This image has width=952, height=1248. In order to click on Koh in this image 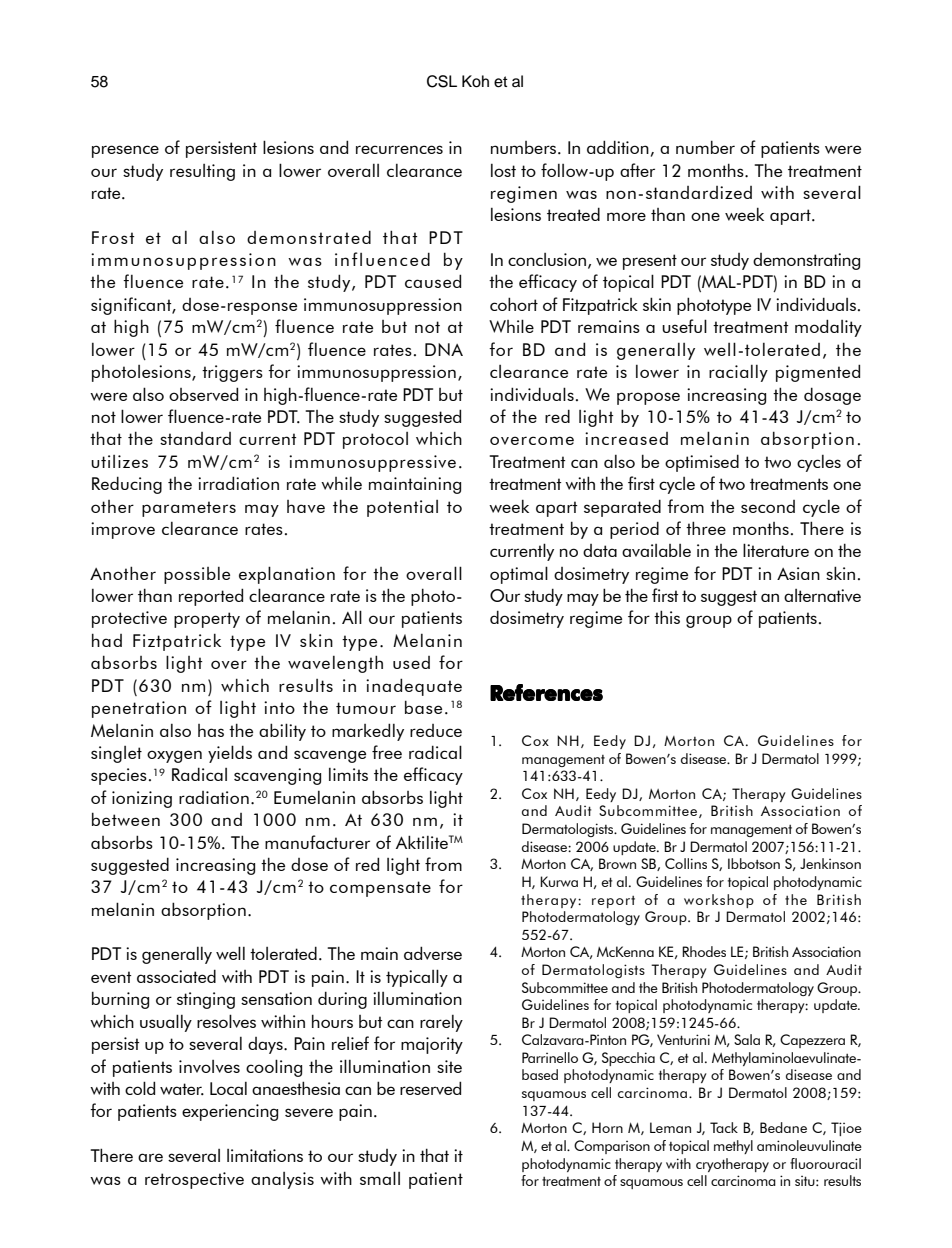, I will do `click(475, 81)`.
